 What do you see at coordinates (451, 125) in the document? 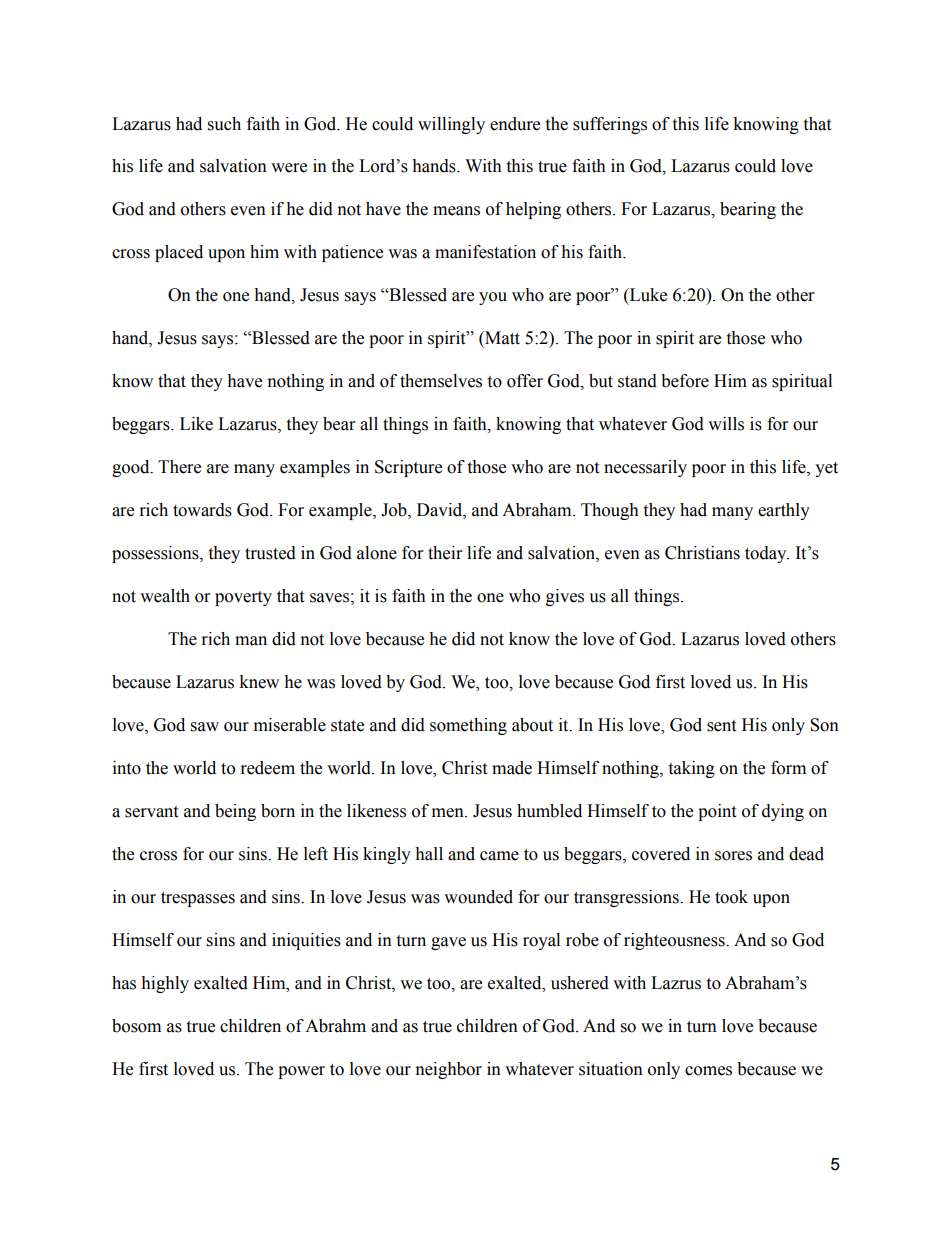
I see `willingly` at bounding box center [451, 125].
